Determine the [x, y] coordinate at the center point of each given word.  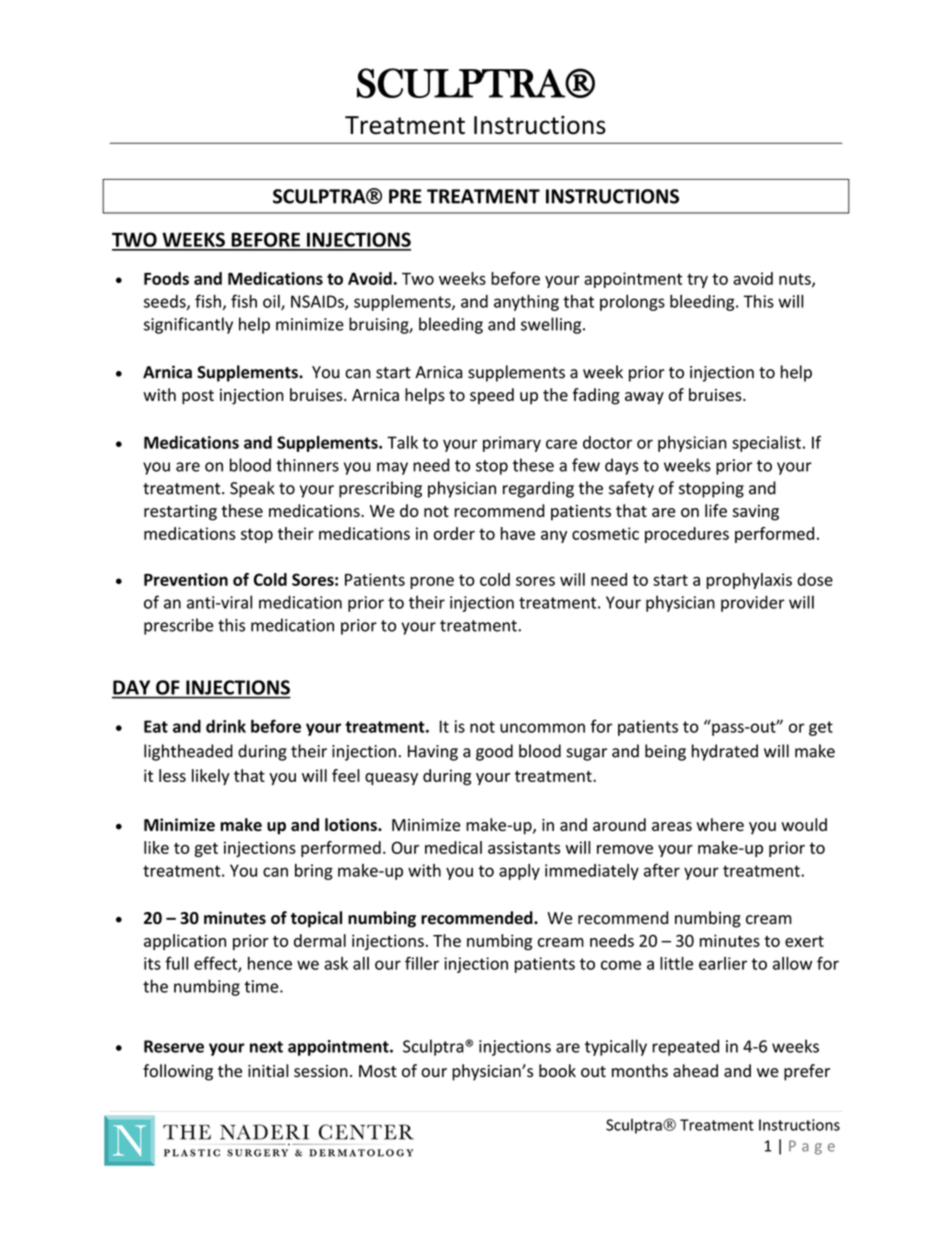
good [494, 752]
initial [268, 1070]
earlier [723, 963]
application [185, 942]
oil [272, 302]
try [697, 280]
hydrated [725, 752]
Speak [252, 489]
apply [519, 872]
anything [526, 302]
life [716, 510]
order [454, 533]
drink [226, 726]
